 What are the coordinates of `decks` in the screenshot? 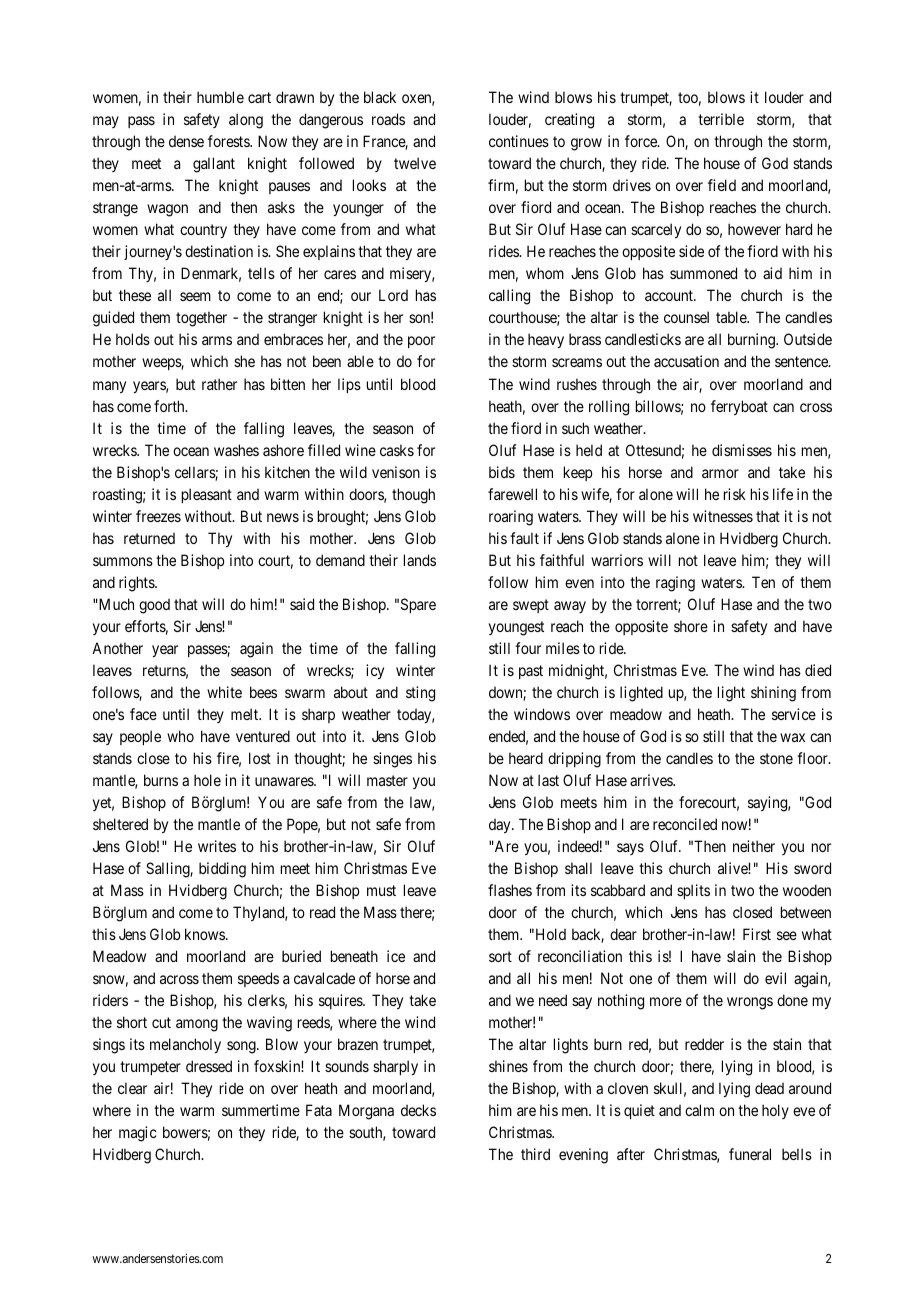 It's located at (418, 1110).
